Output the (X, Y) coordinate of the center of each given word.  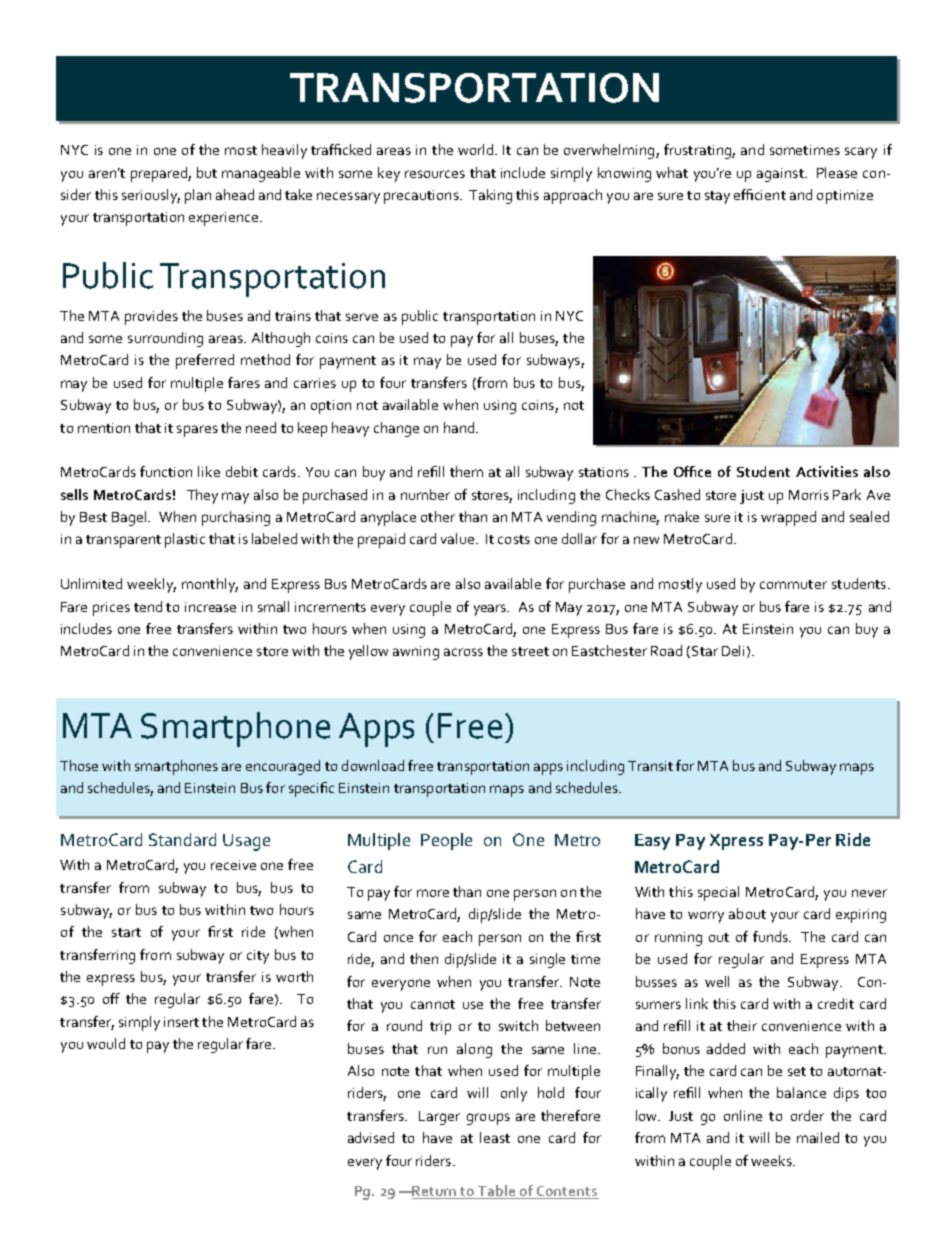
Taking (490, 196)
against (781, 175)
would (106, 1043)
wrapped (788, 518)
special (718, 893)
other (438, 516)
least (495, 1137)
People (446, 841)
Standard (182, 839)
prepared (160, 174)
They (202, 496)
